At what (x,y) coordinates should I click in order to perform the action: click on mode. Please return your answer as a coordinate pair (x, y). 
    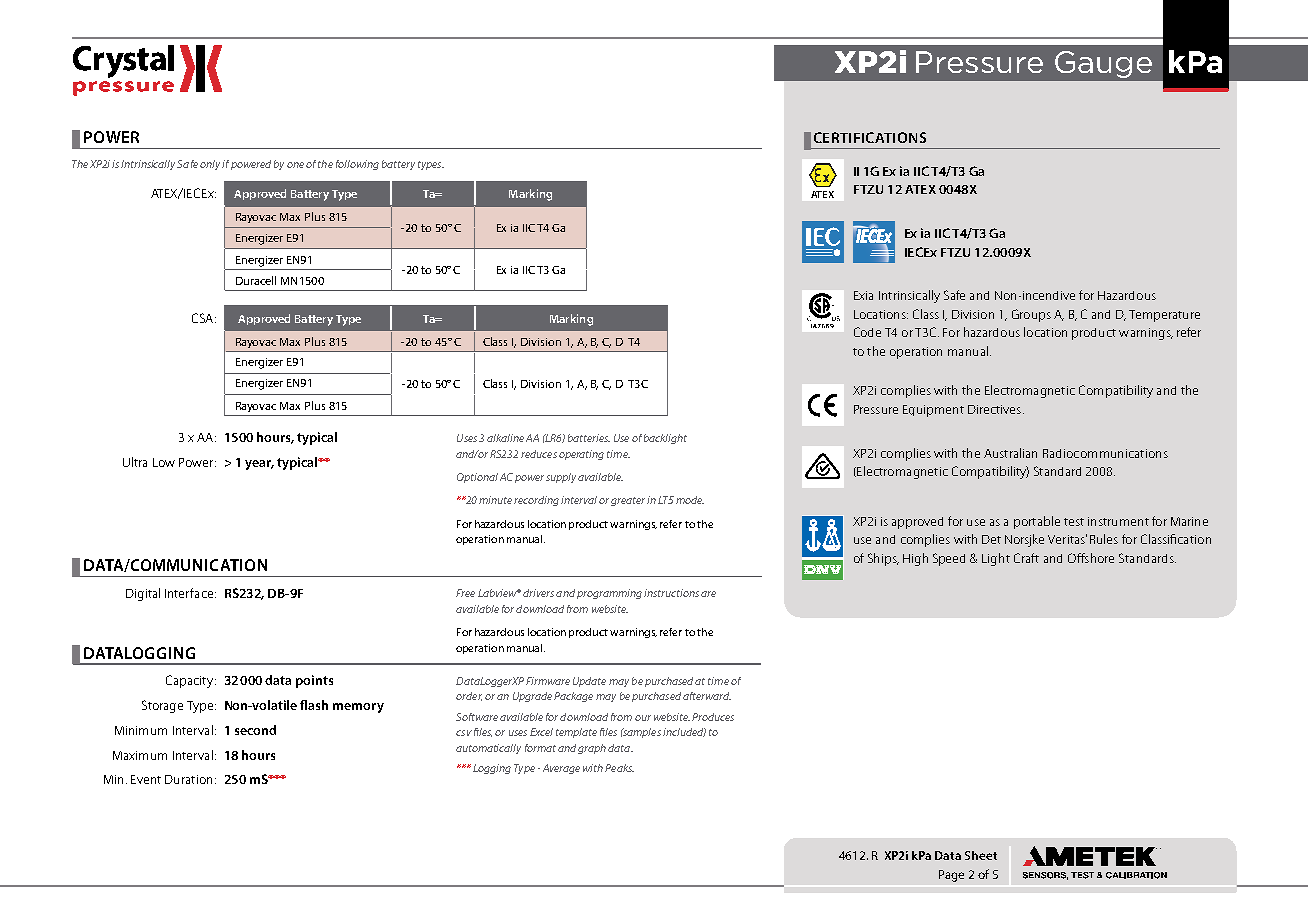
    Looking at the image, I should click on (690, 500).
